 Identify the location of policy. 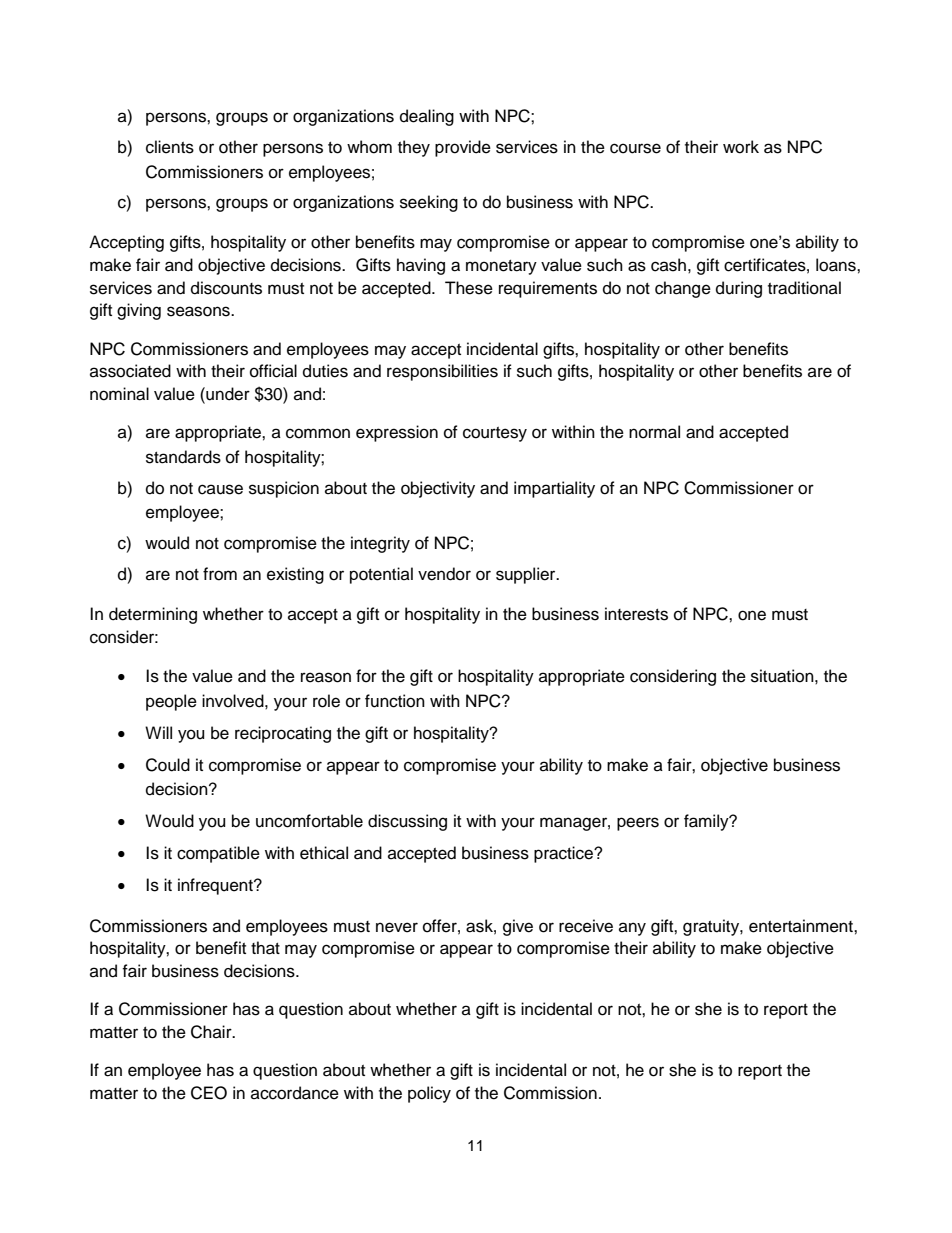
(429, 1094).
